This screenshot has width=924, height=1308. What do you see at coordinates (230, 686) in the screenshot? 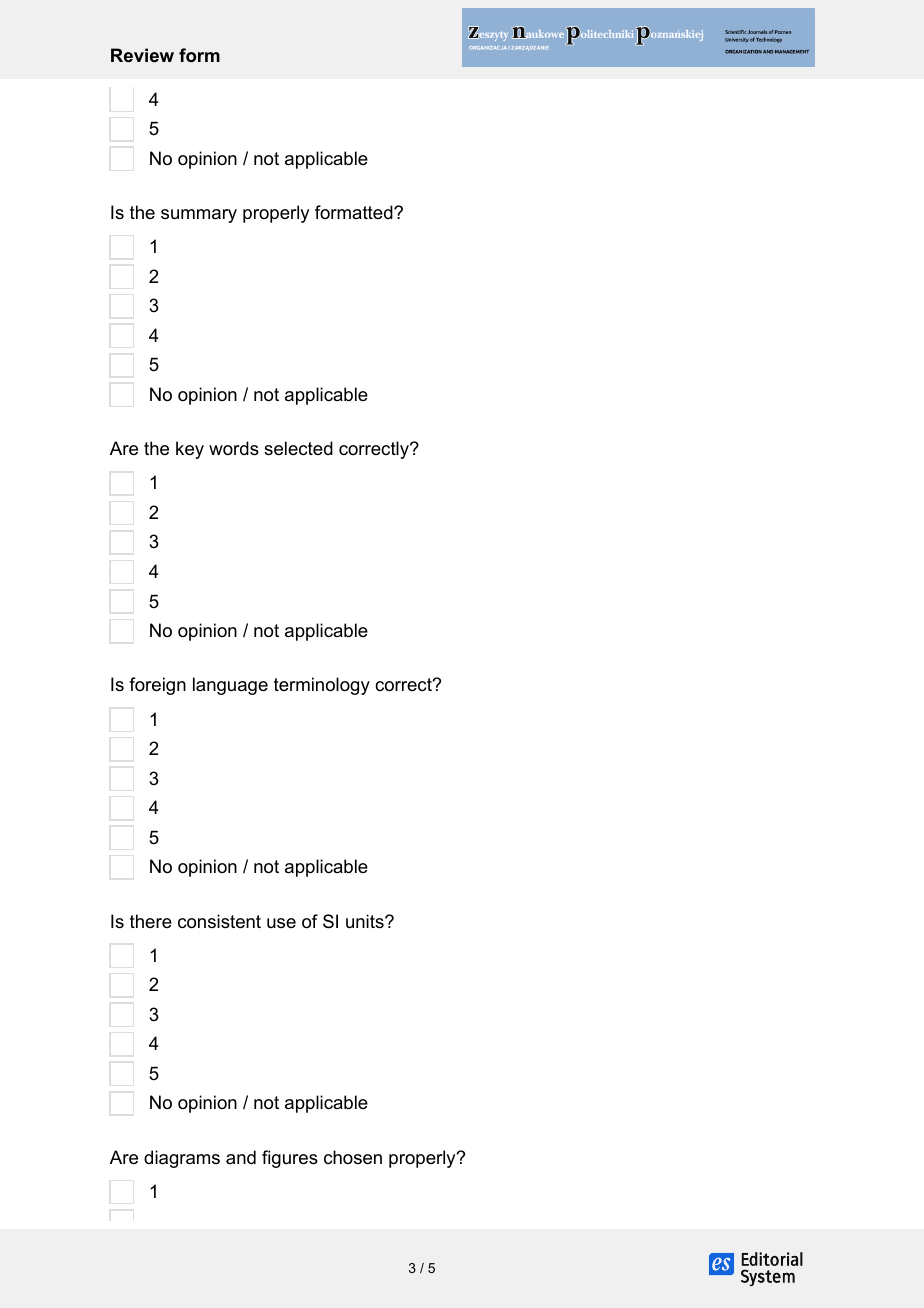
I see `language` at bounding box center [230, 686].
